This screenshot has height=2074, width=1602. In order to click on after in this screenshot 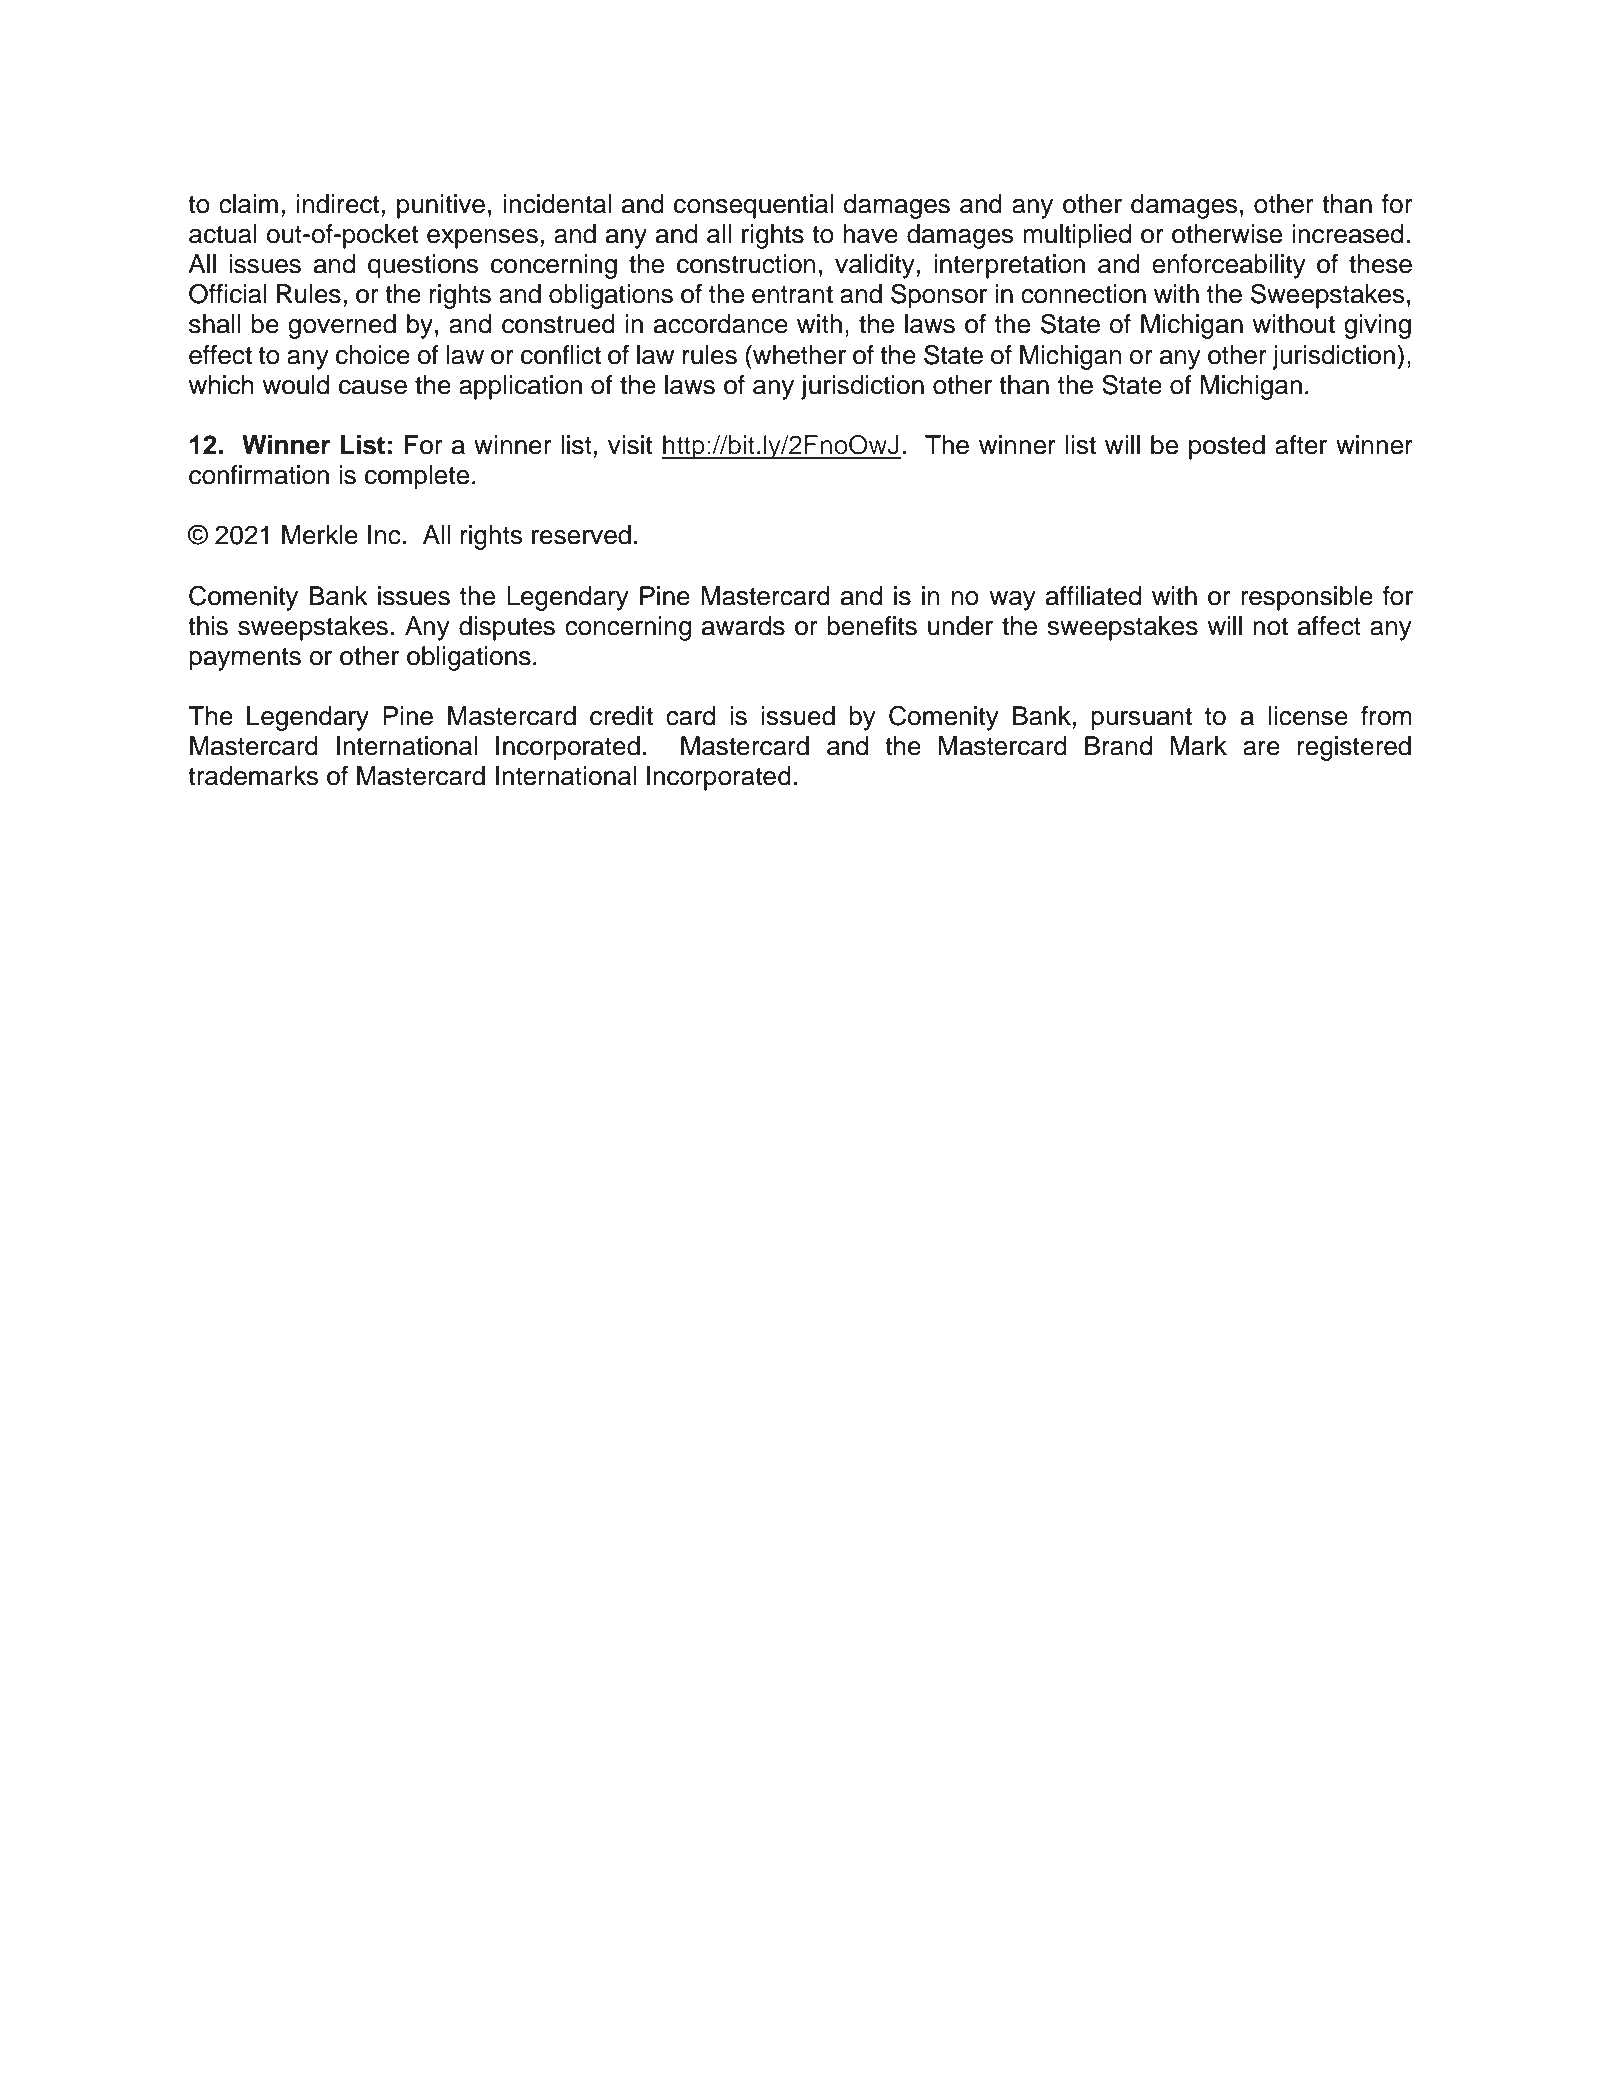, I will do `click(1301, 445)`.
